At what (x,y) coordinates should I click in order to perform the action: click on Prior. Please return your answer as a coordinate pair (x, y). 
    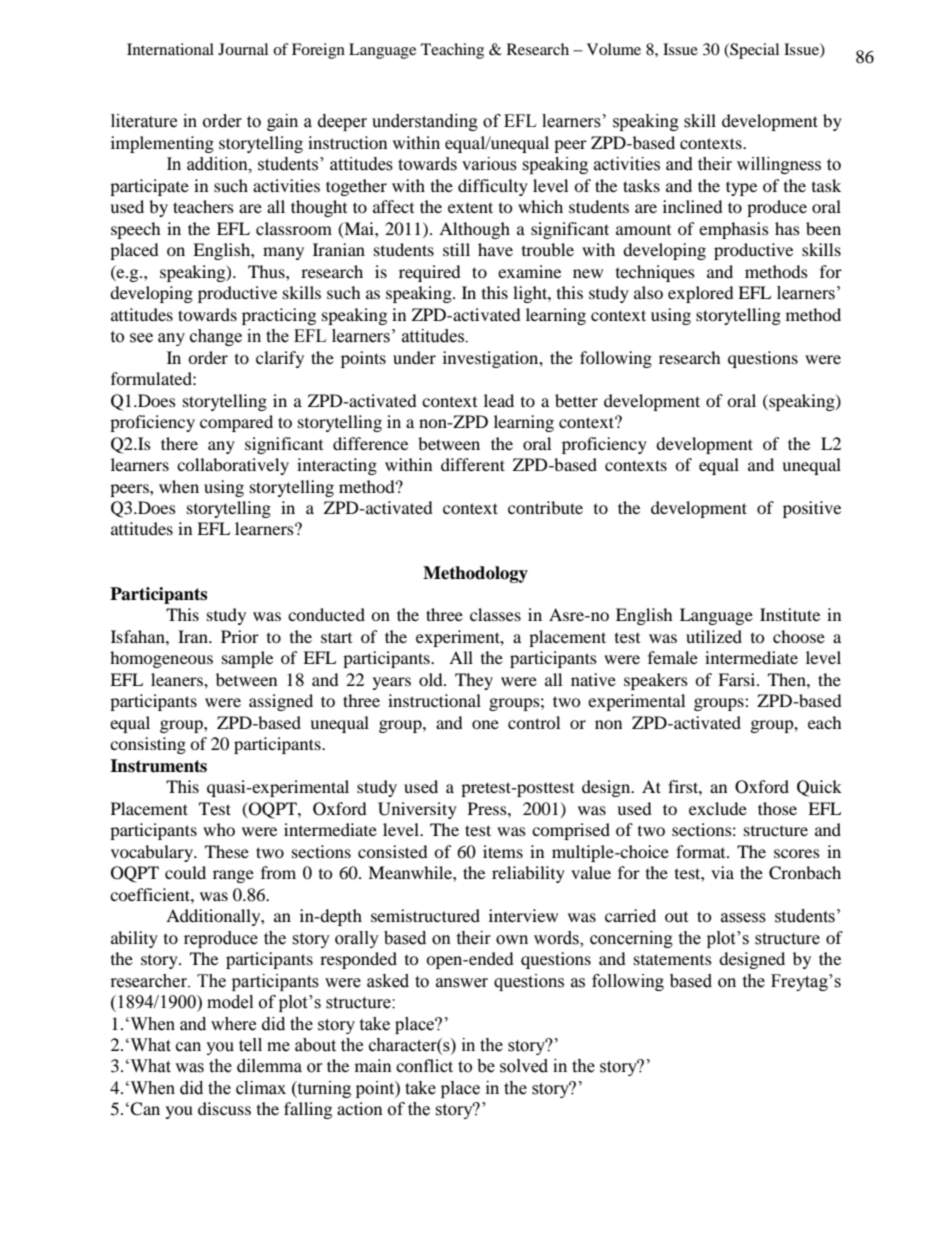
    Looking at the image, I should click on (240, 636).
